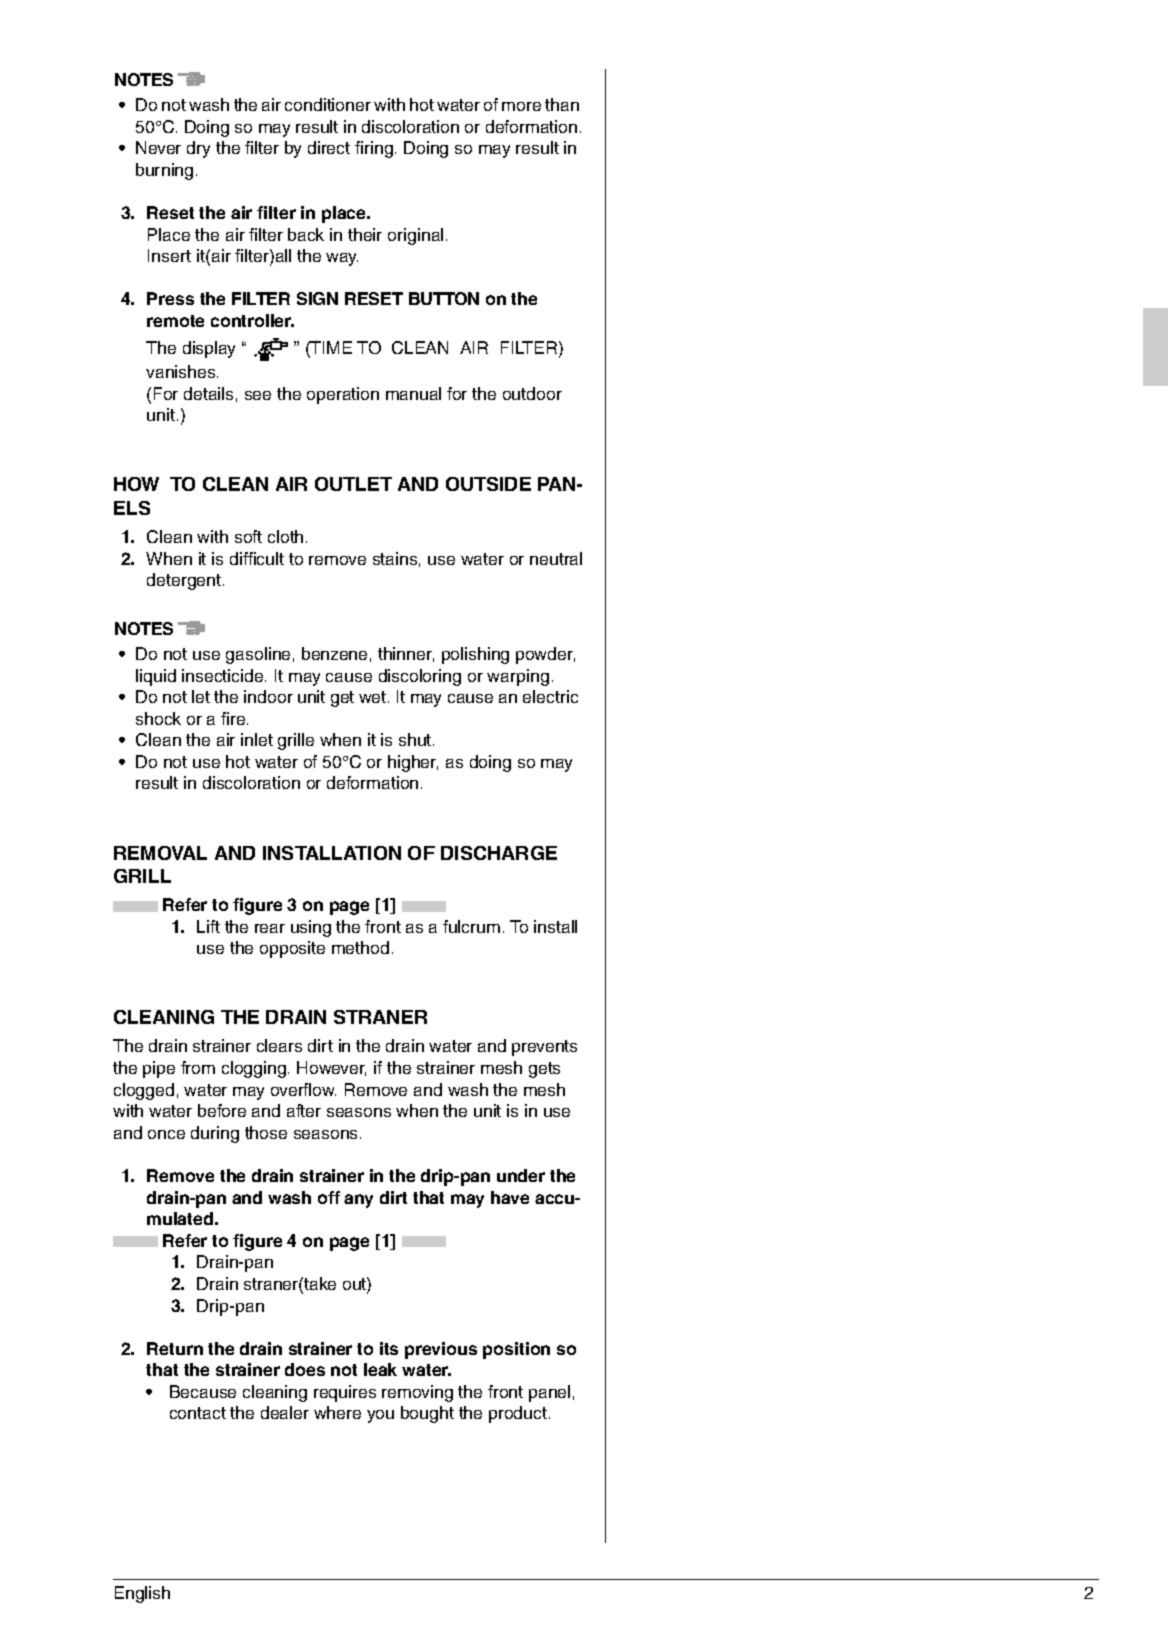  Describe the element at coordinates (142, 1594) in the screenshot. I see `English` at that location.
